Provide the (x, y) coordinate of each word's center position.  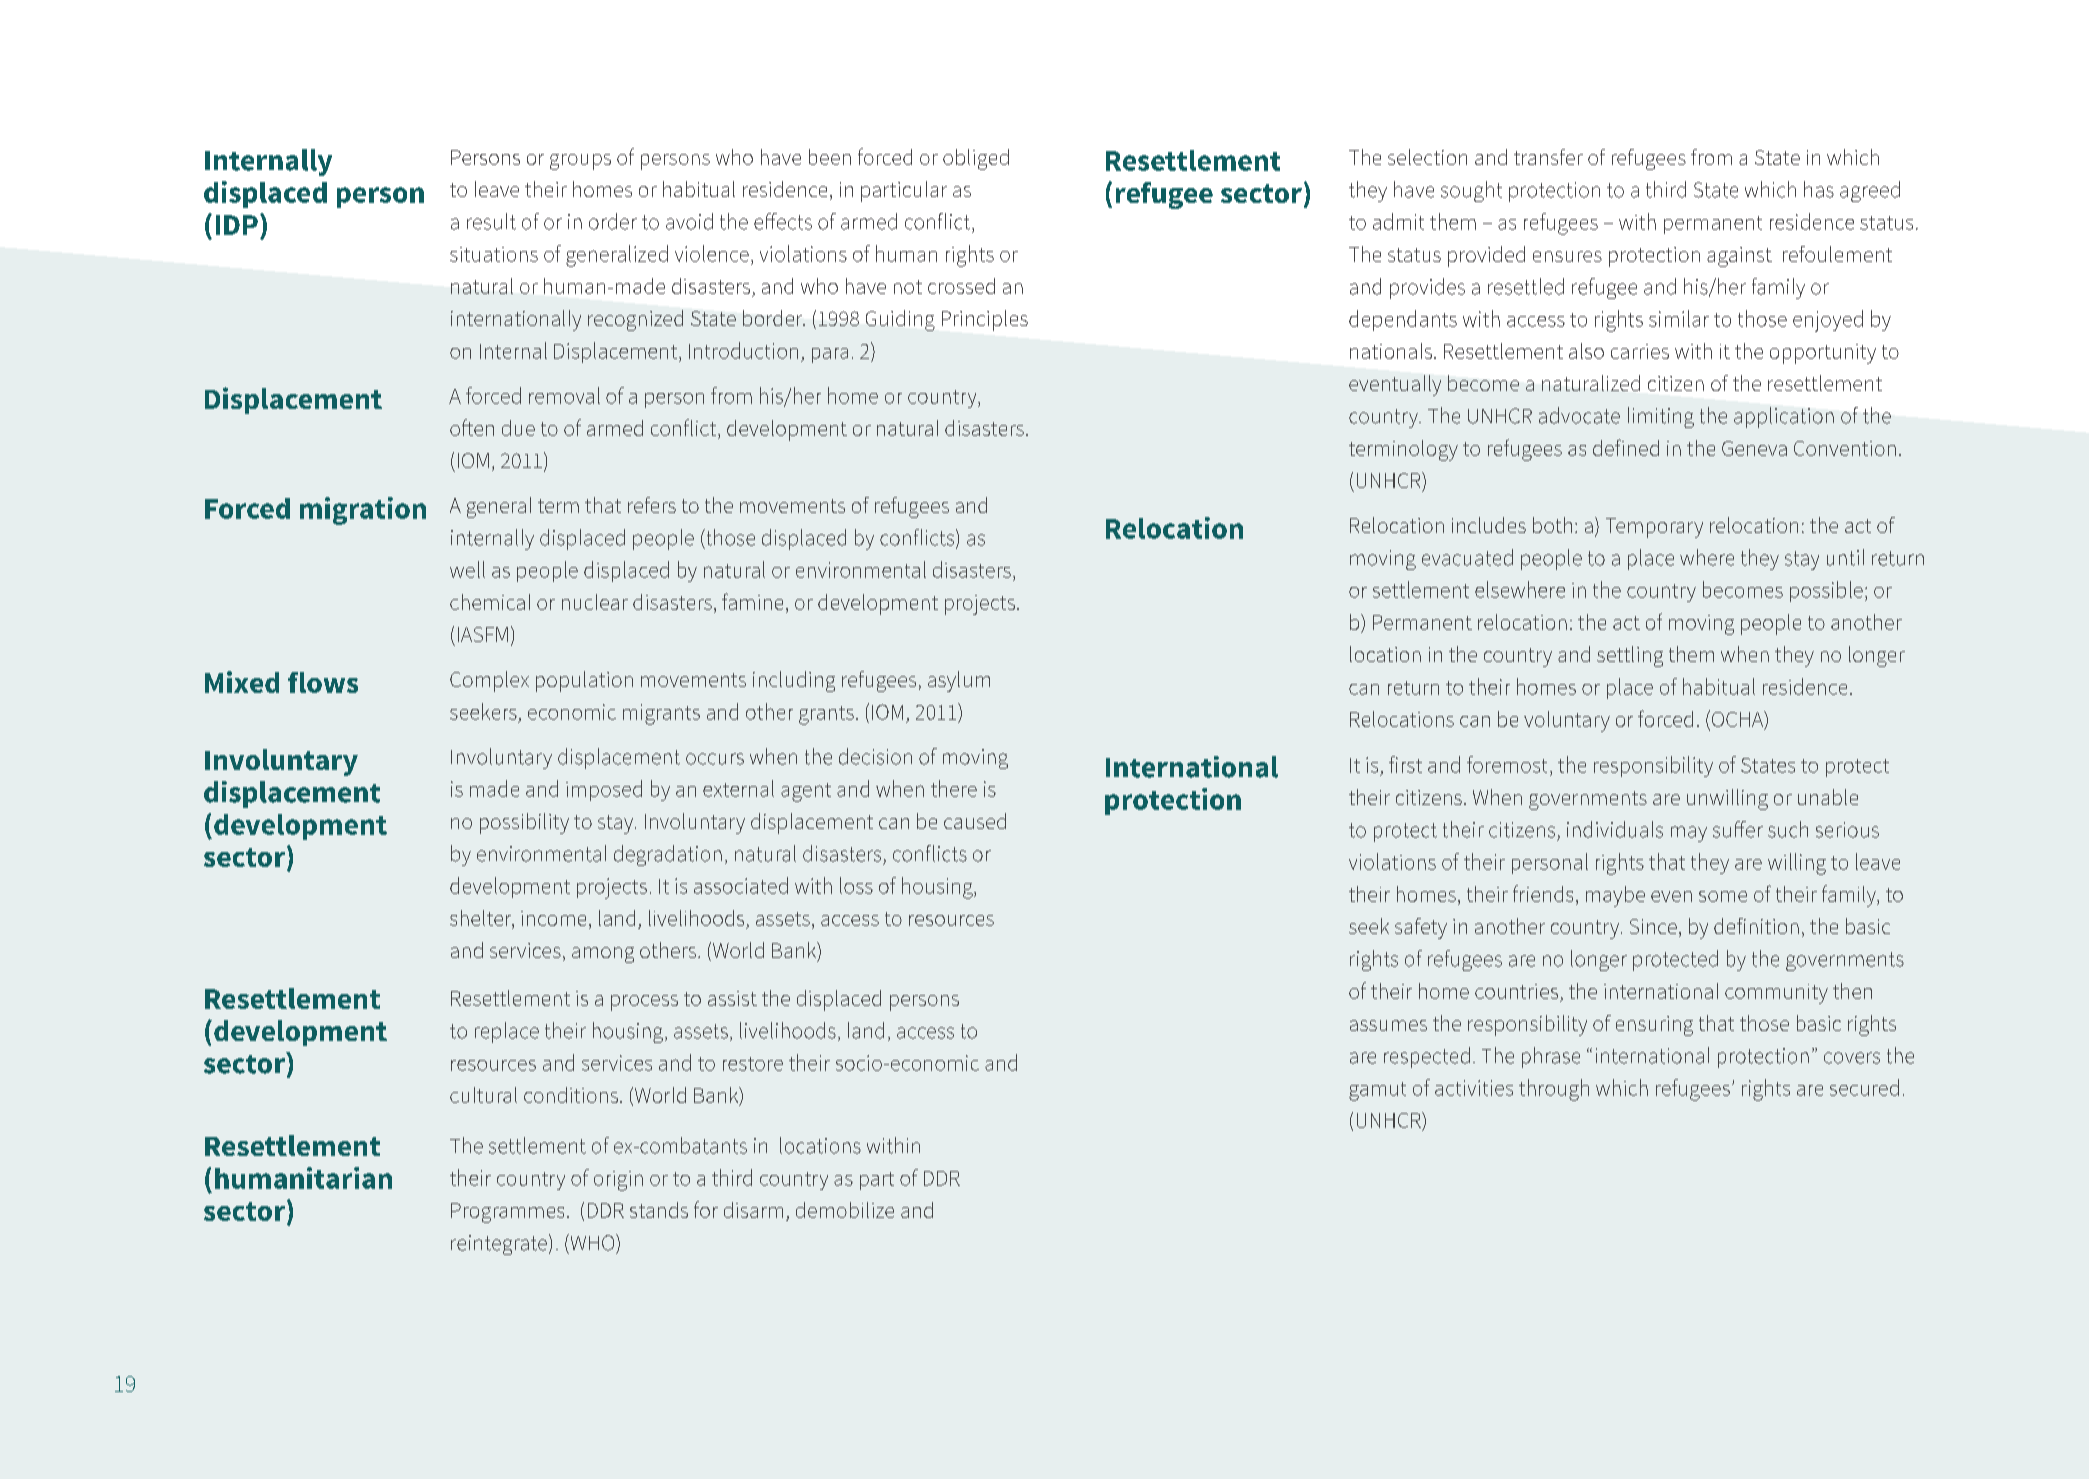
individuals (1615, 829)
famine (752, 601)
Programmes (507, 1213)
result (491, 221)
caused (975, 821)
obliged (976, 159)
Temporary (1654, 528)
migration (363, 511)
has (1819, 189)
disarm (753, 1210)
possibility (524, 823)
